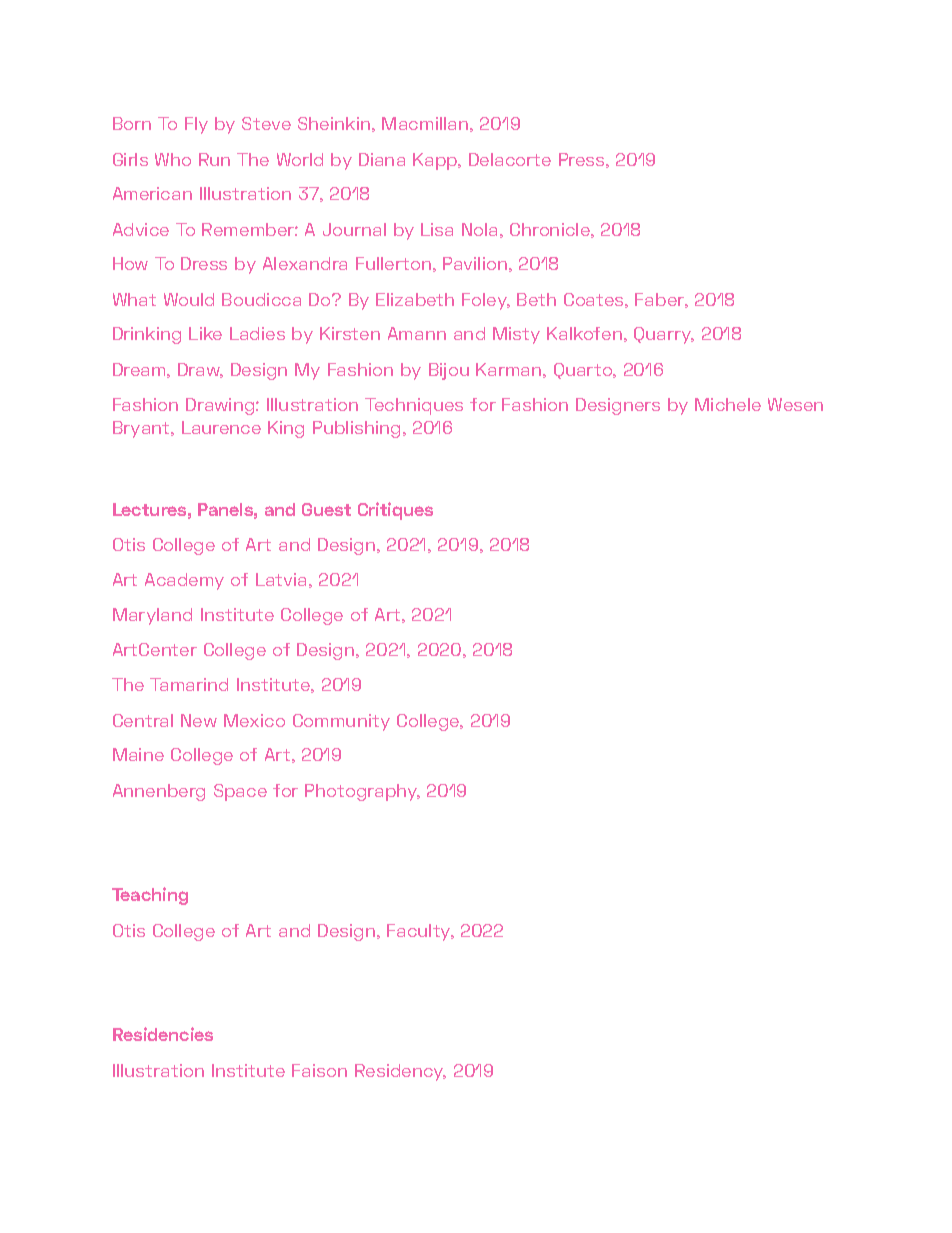 This screenshot has width=952, height=1233. I want to click on Faculty, so click(420, 932).
